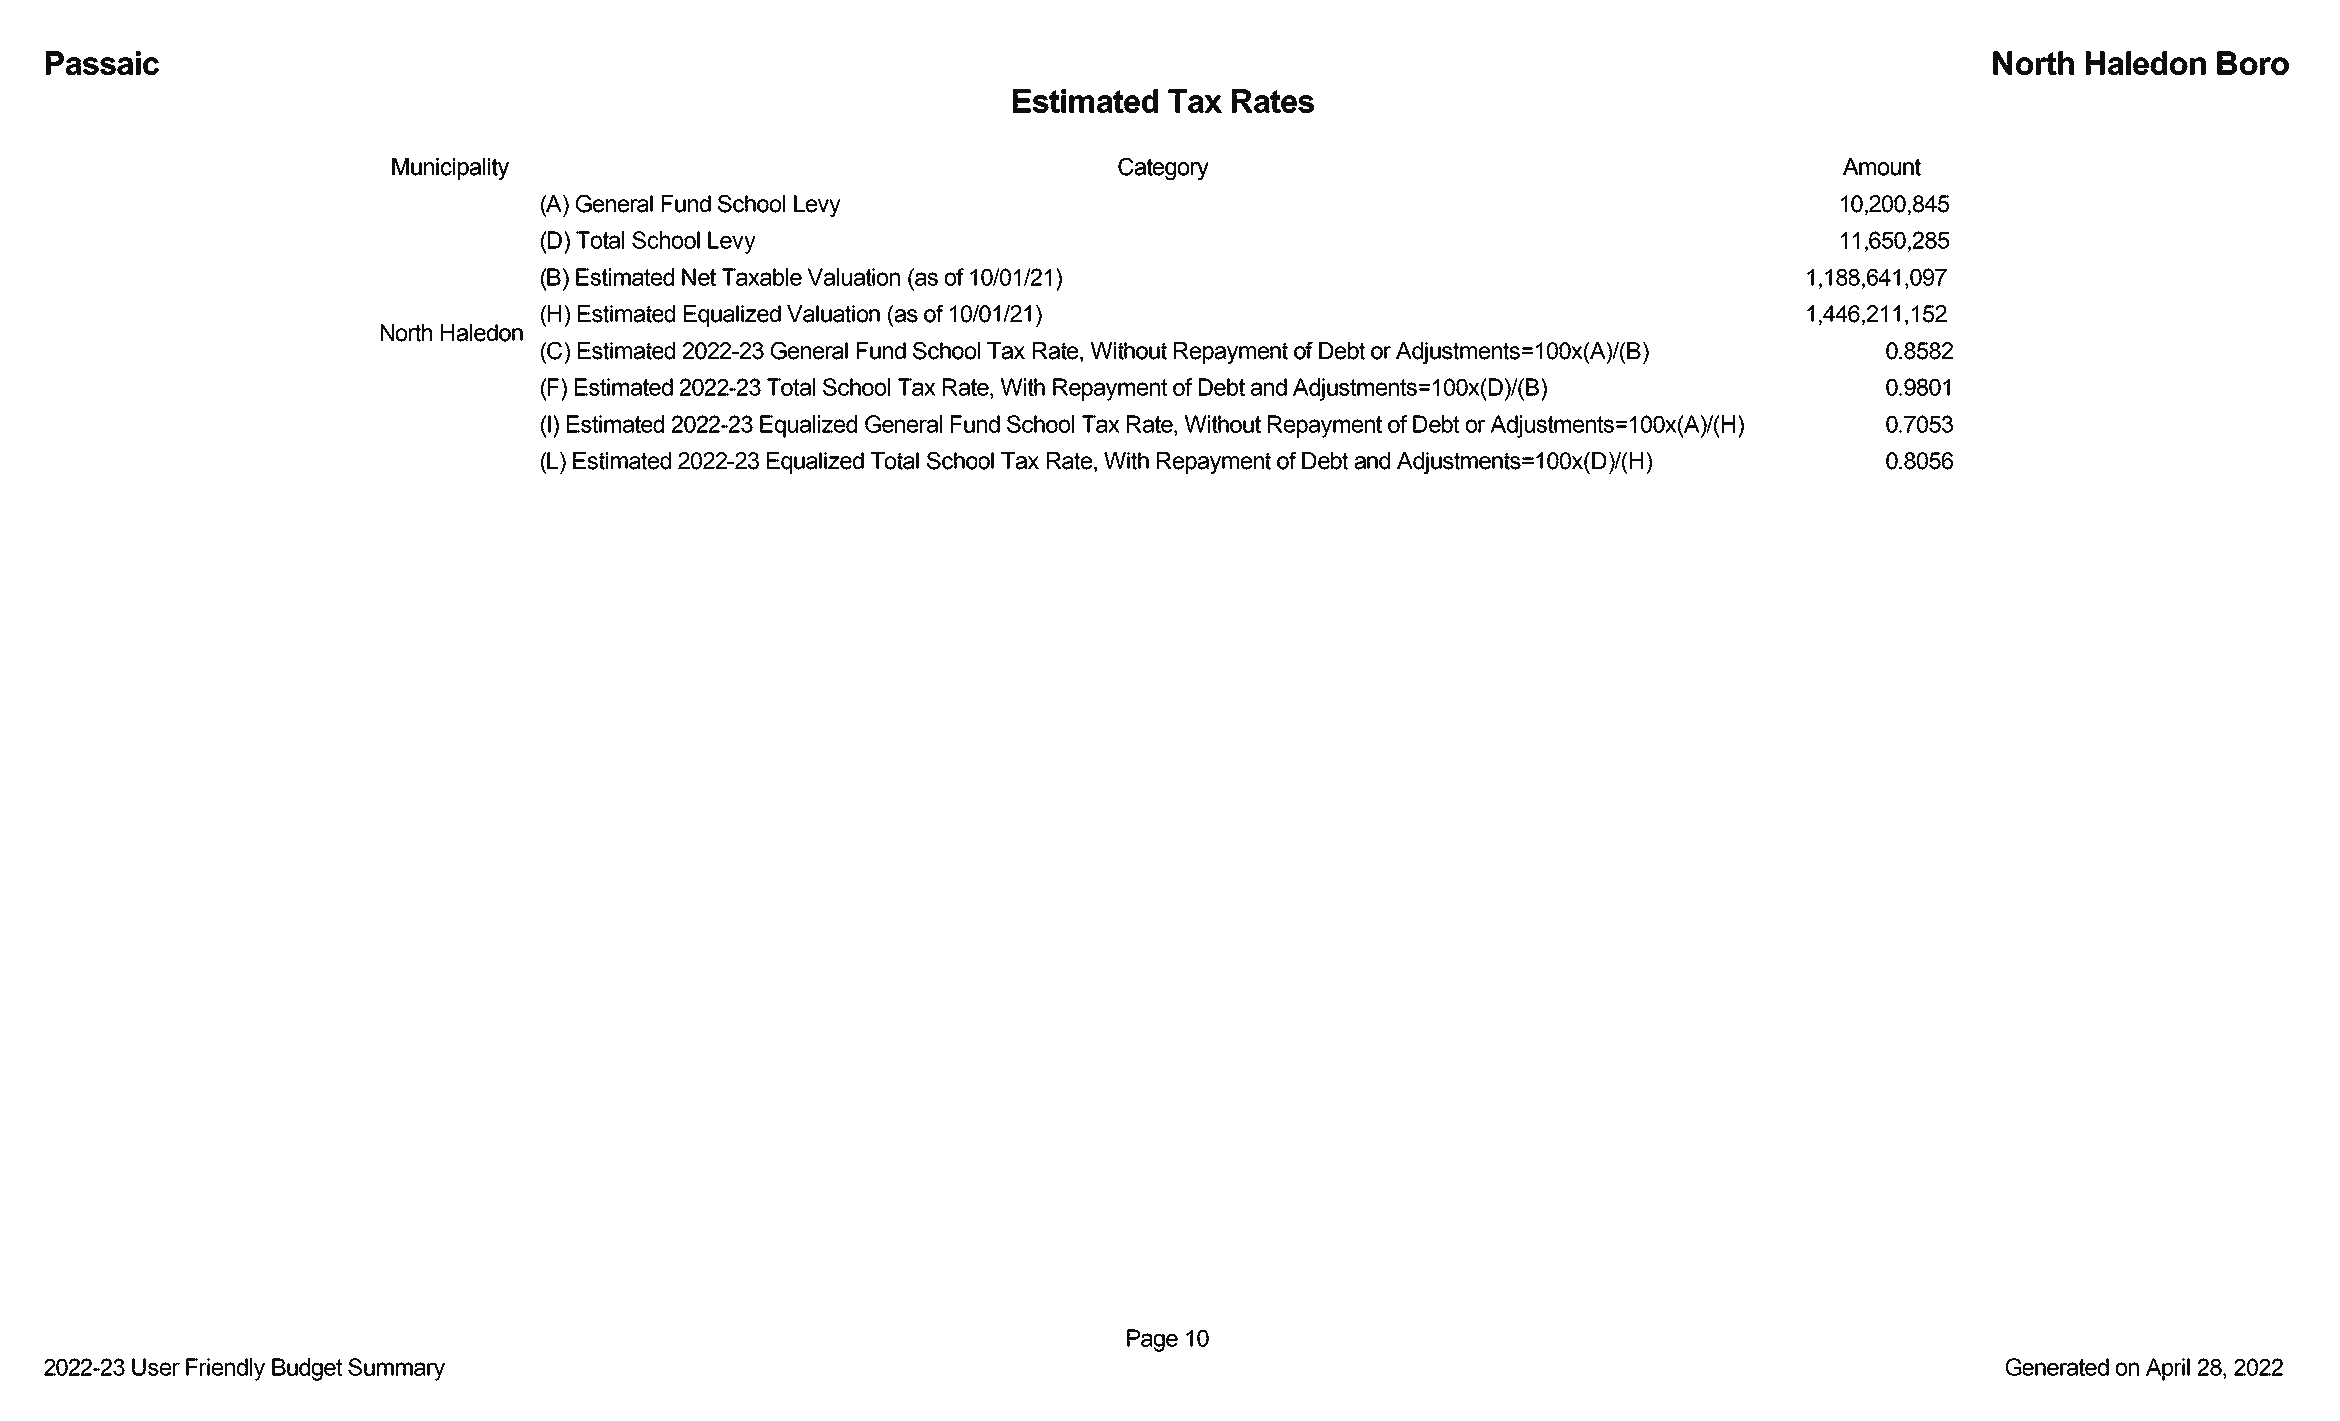 This document has width=2340, height=1421. What do you see at coordinates (1152, 1340) in the document?
I see `Page` at bounding box center [1152, 1340].
